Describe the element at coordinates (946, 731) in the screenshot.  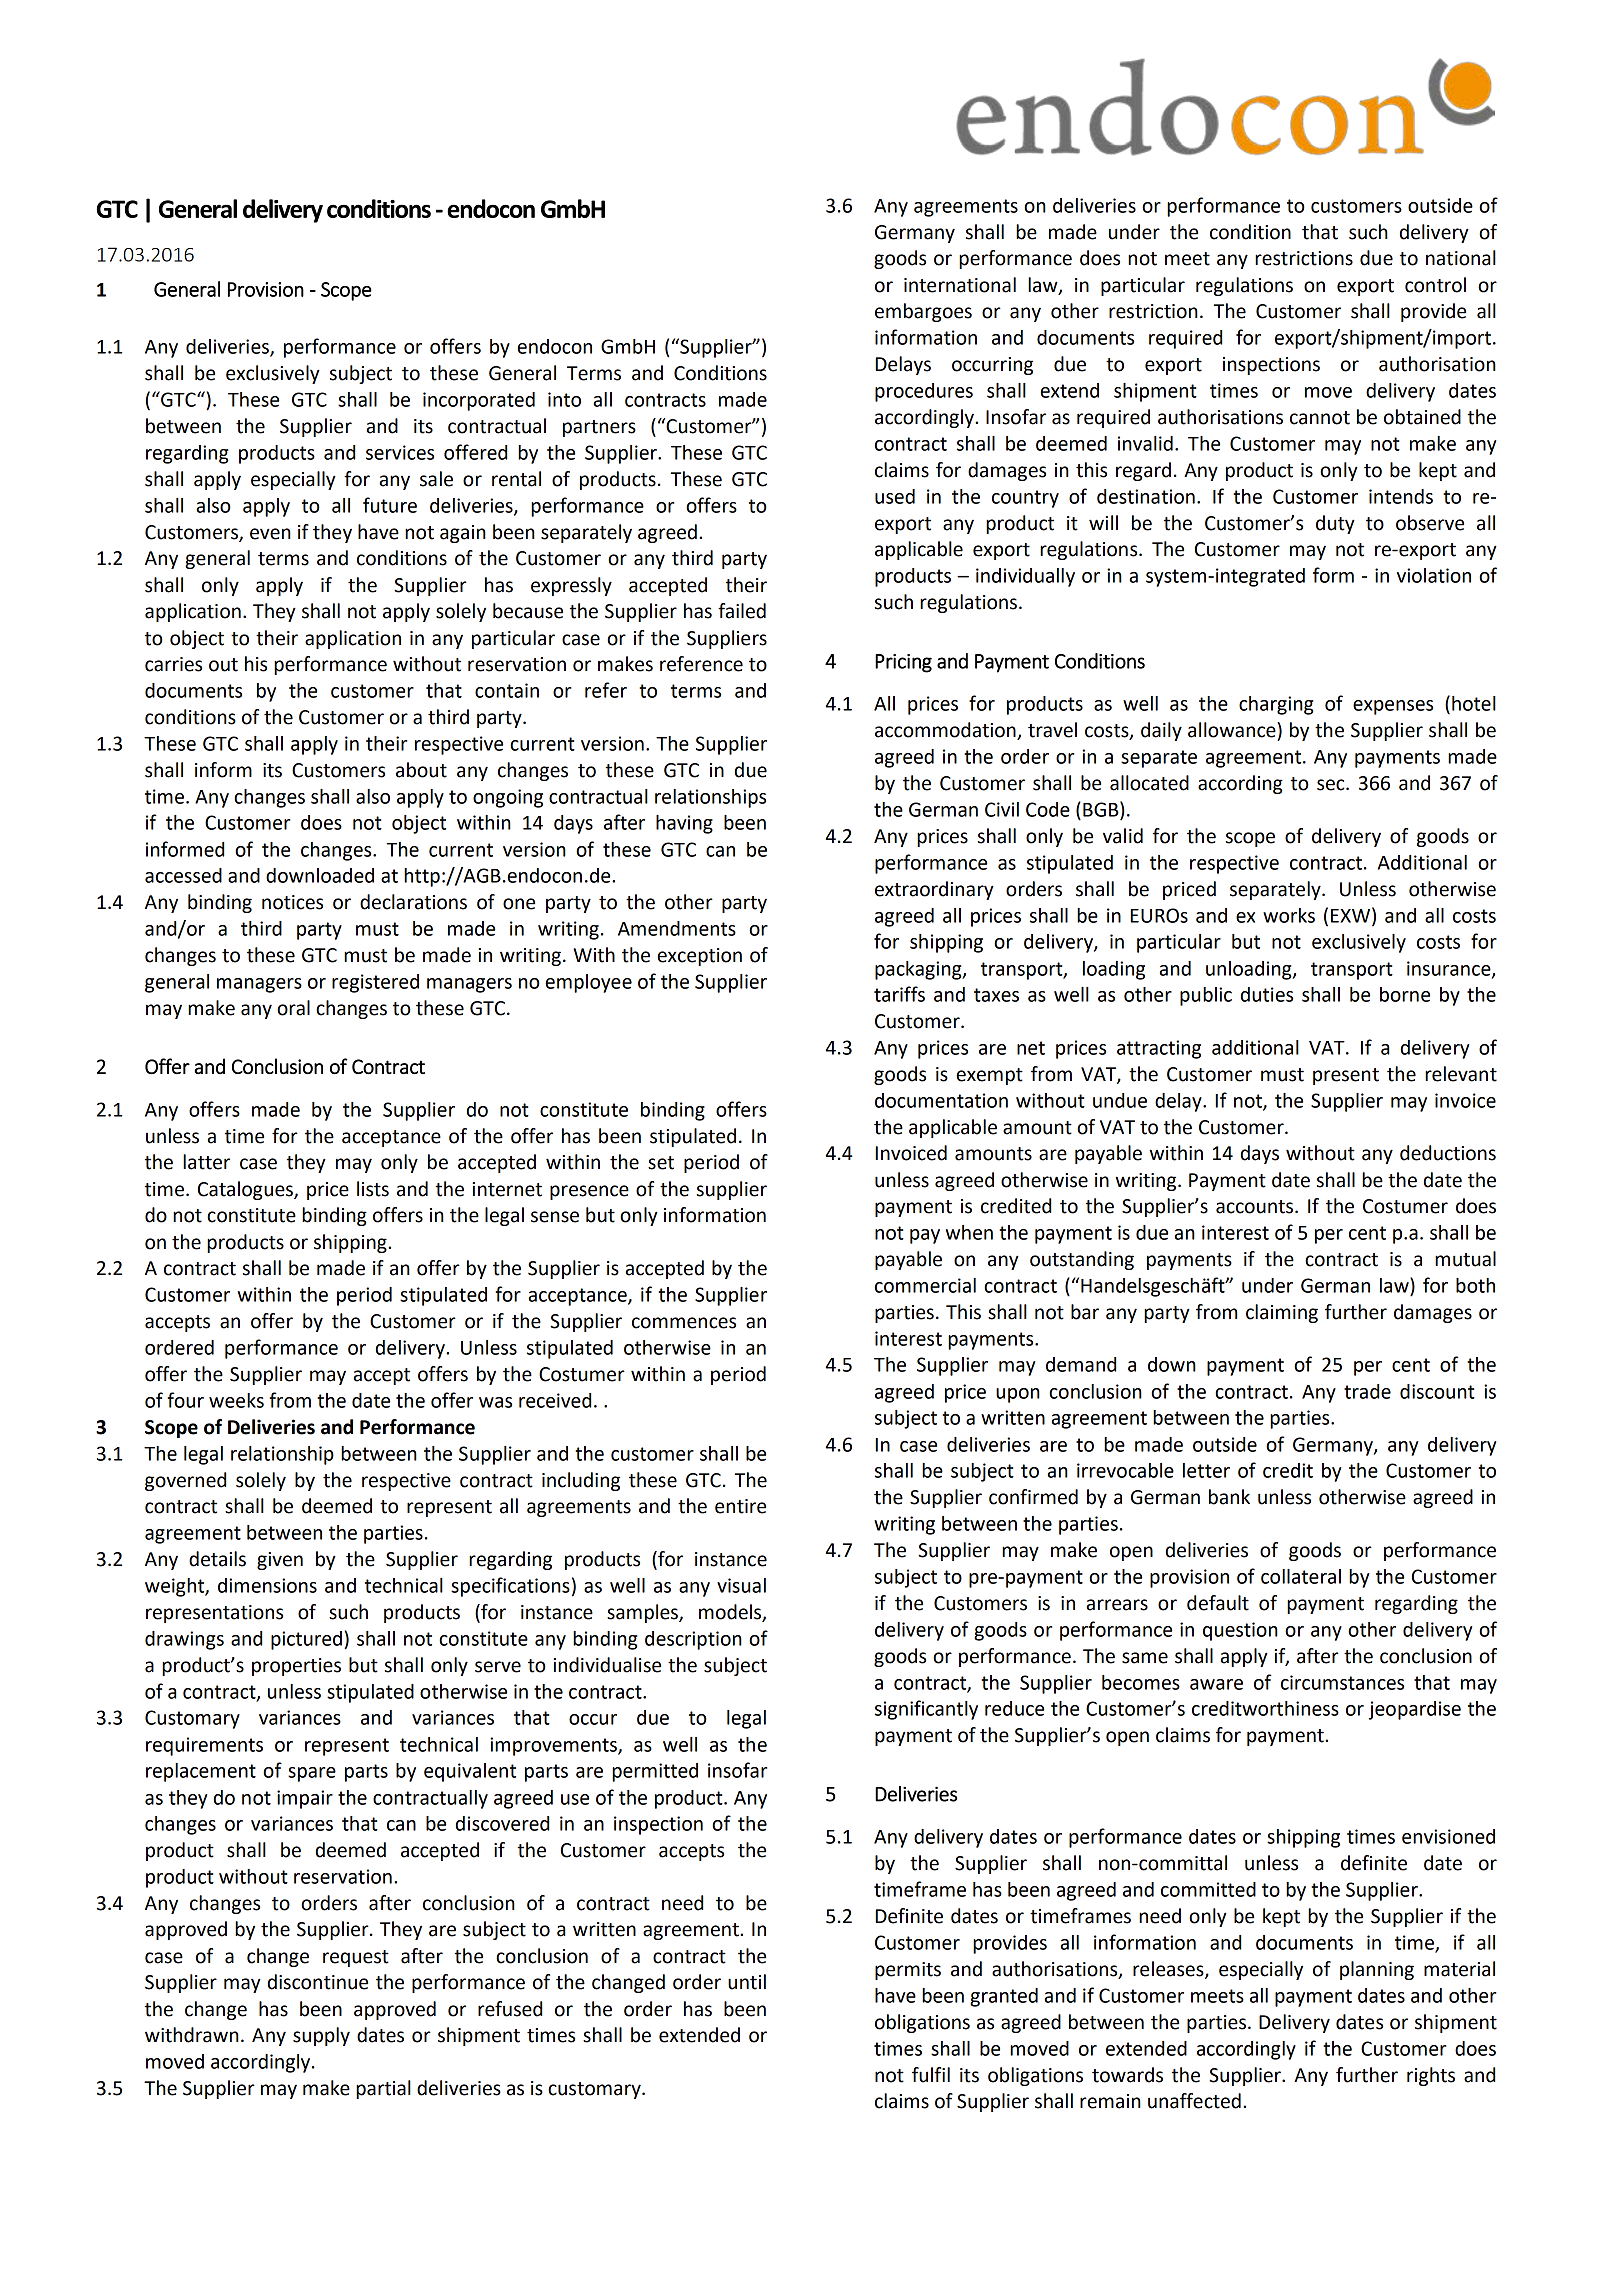
I see `accommodation` at that location.
